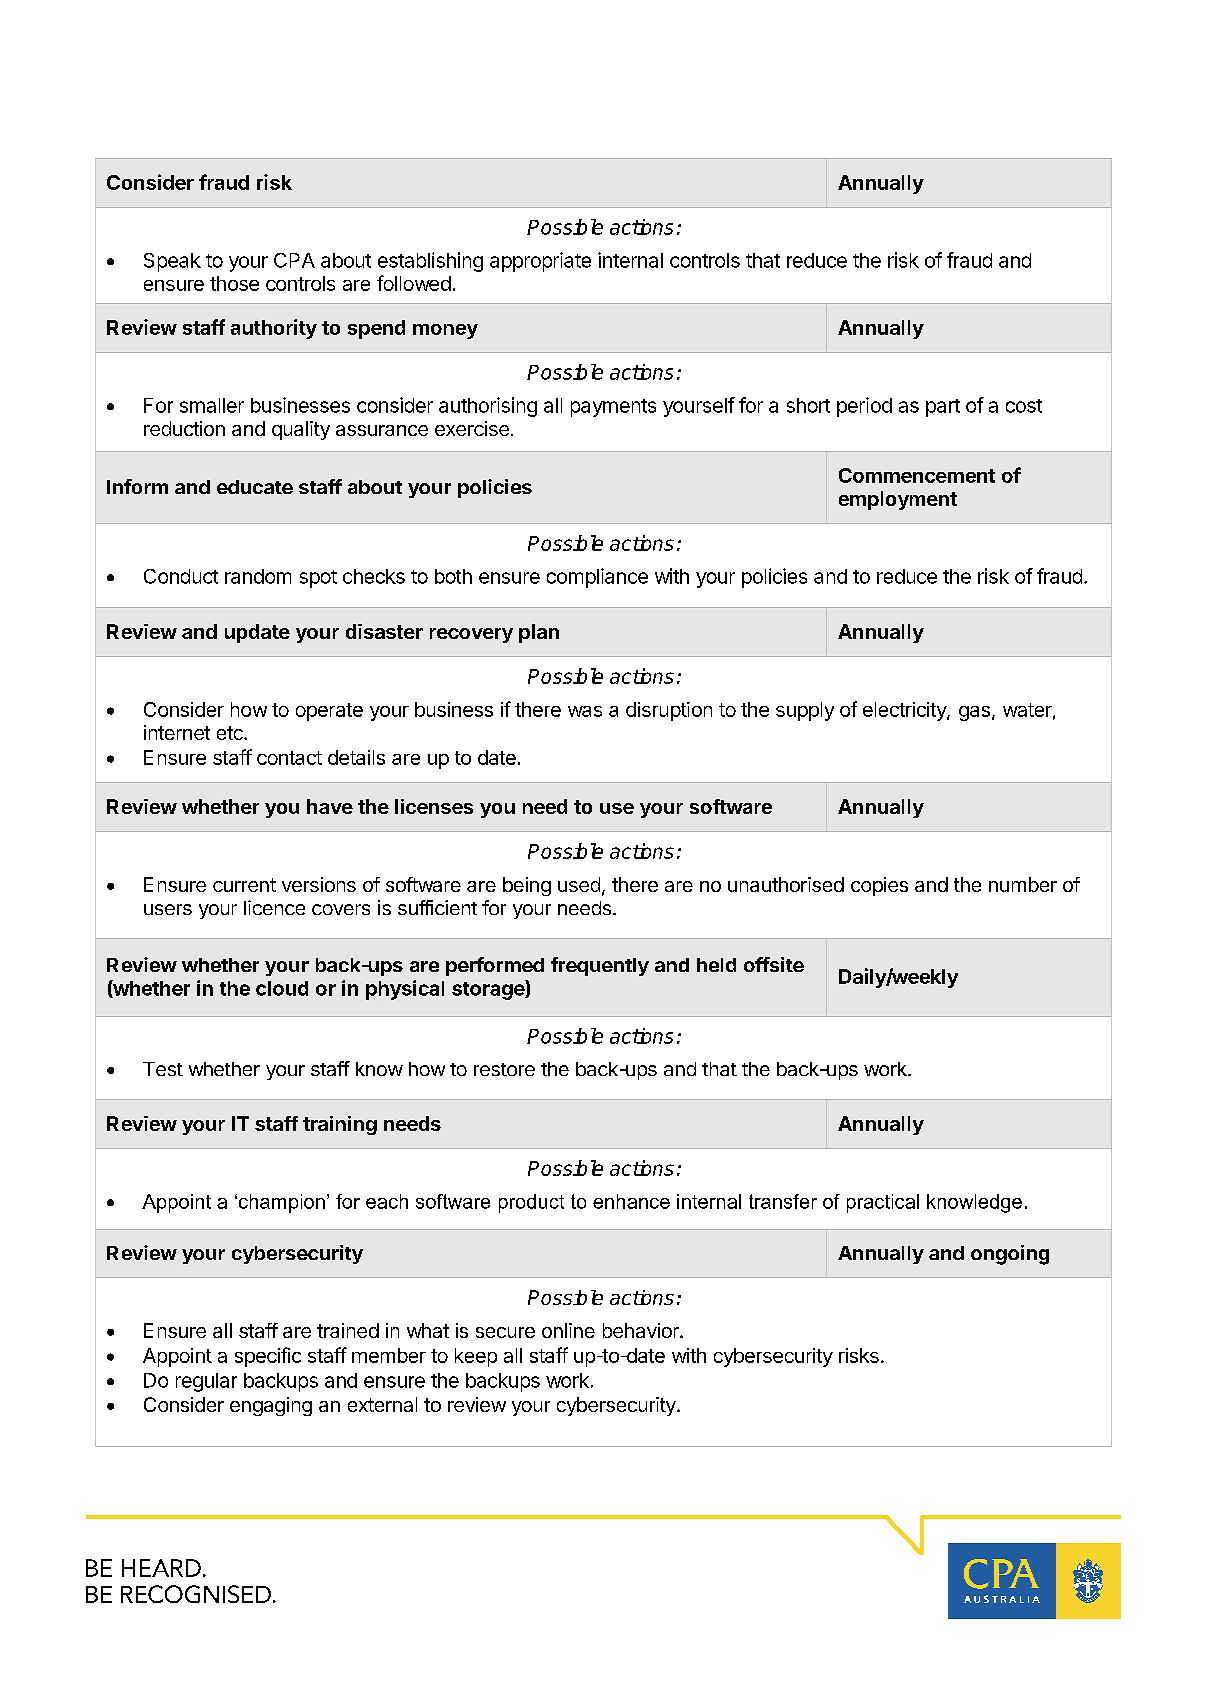 The image size is (1206, 1706). What do you see at coordinates (258, 576) in the screenshot?
I see `random` at bounding box center [258, 576].
